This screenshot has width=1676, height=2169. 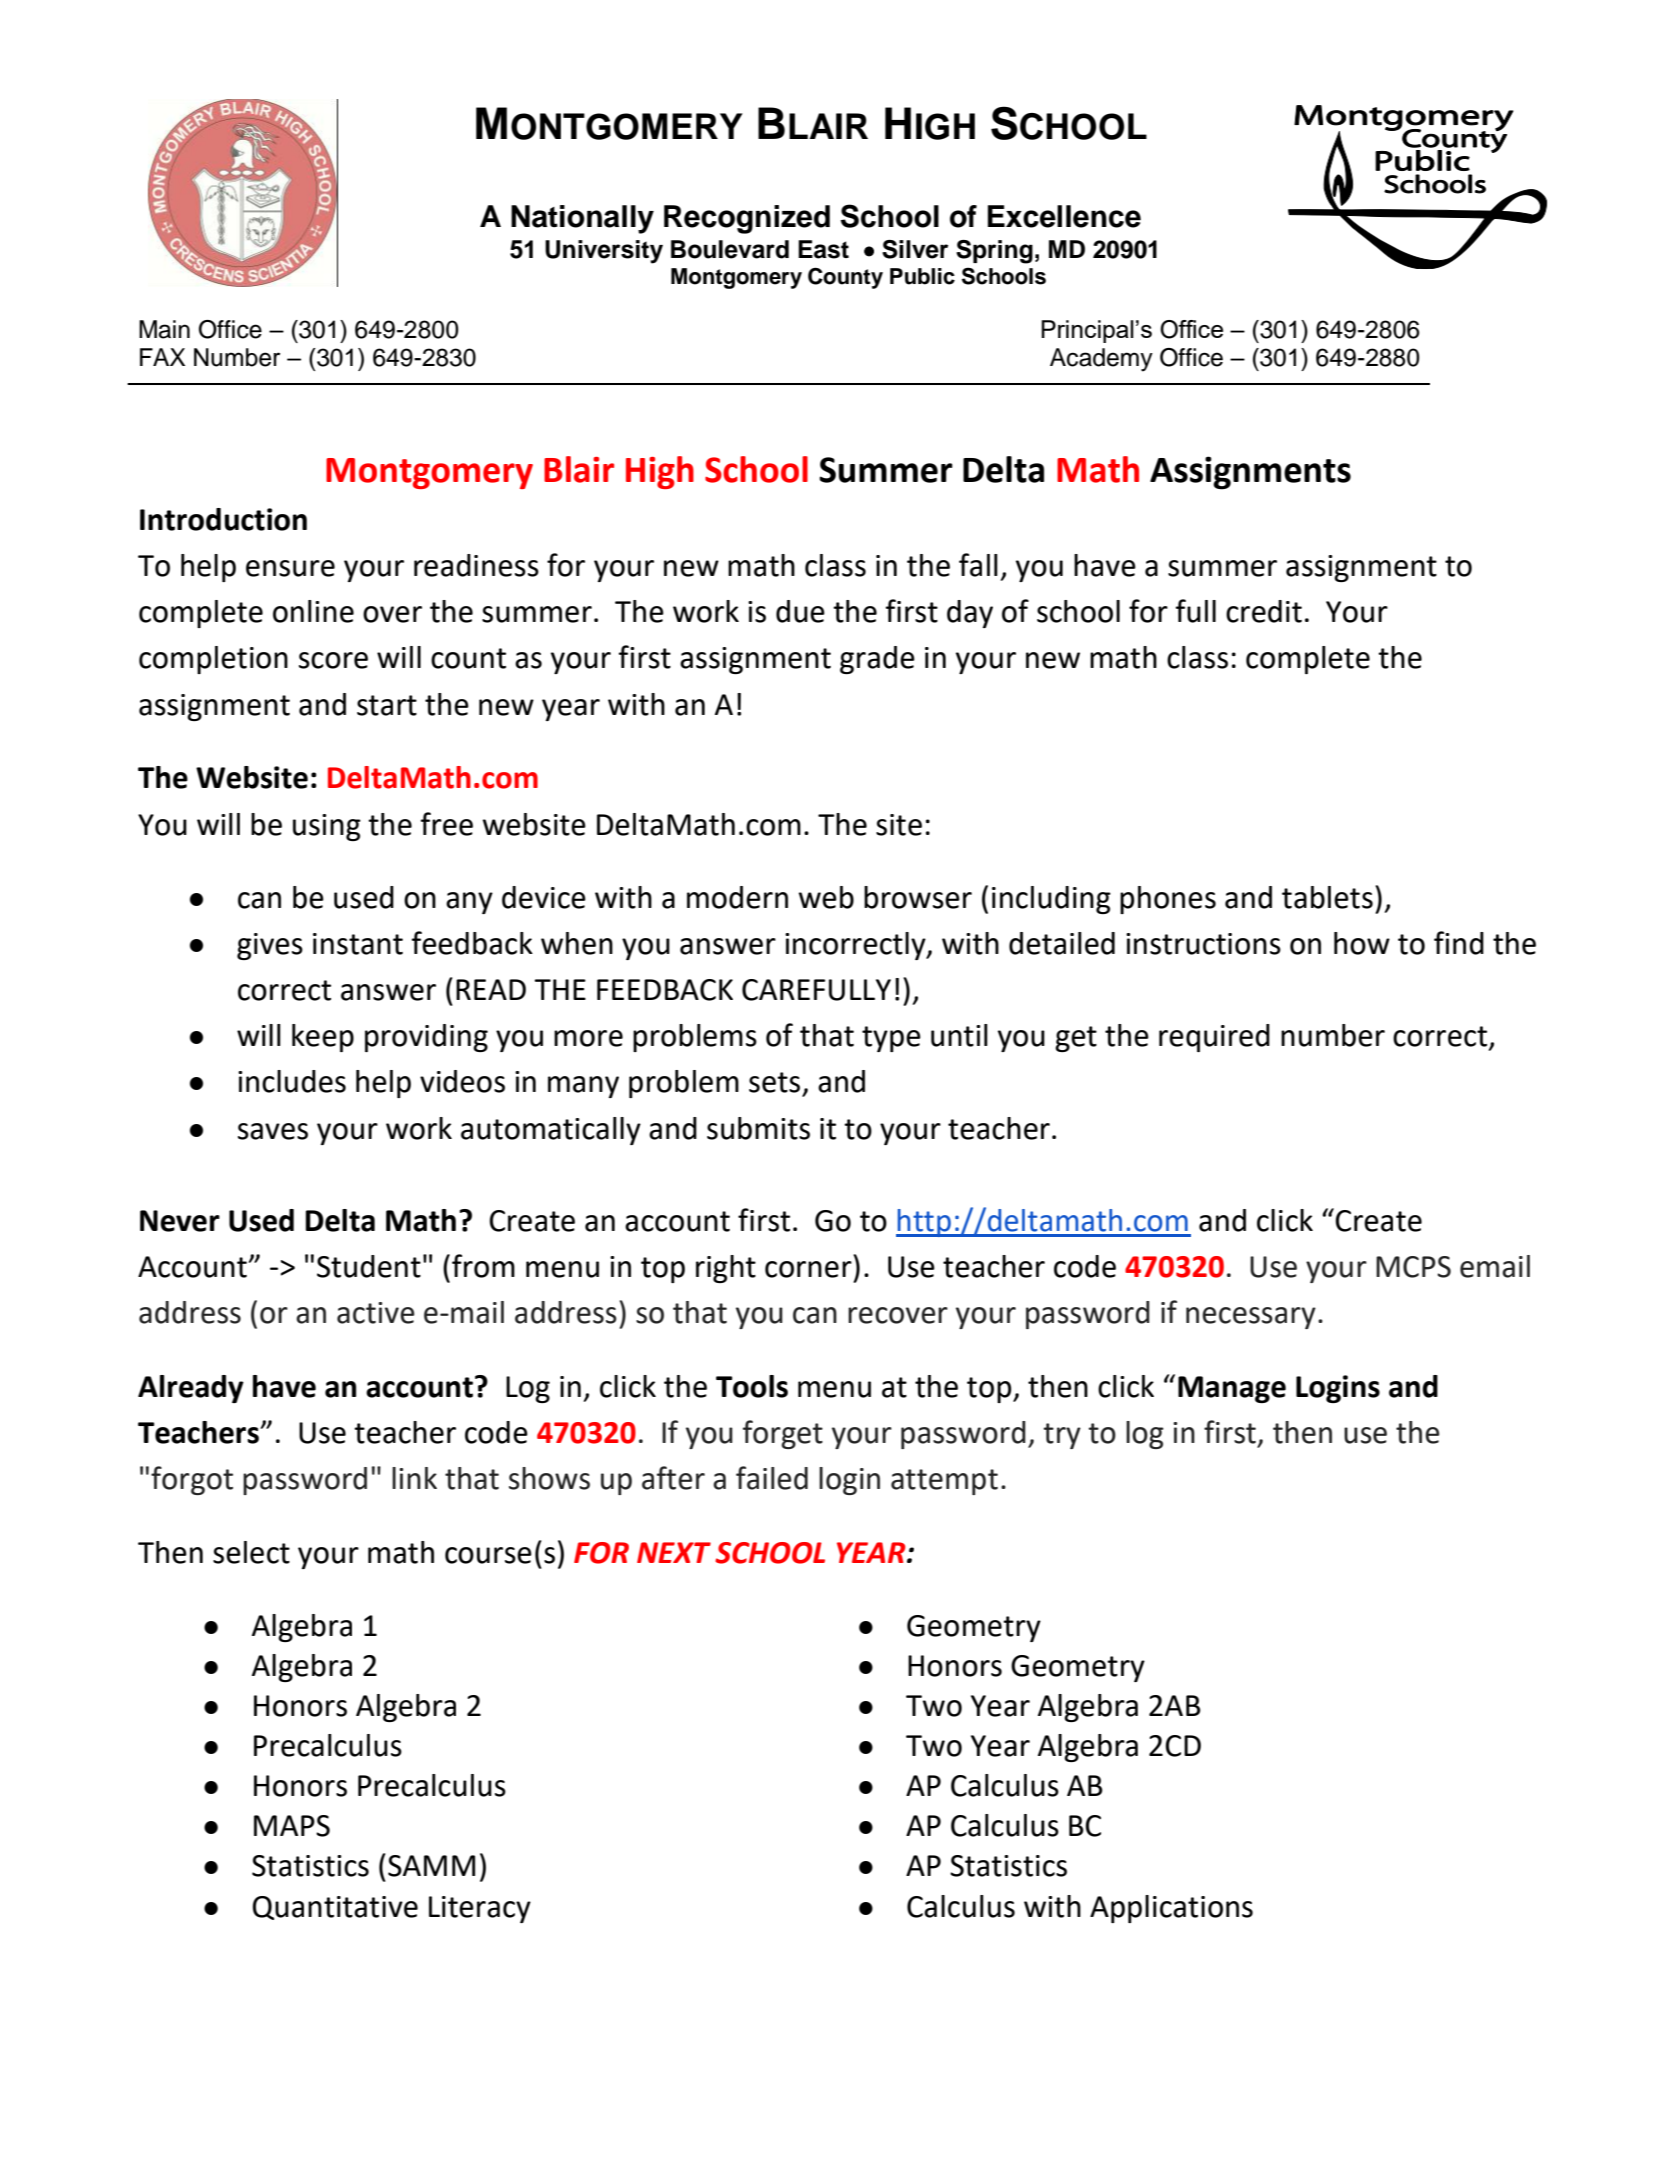 What do you see at coordinates (290, 568) in the screenshot?
I see `ensure` at bounding box center [290, 568].
